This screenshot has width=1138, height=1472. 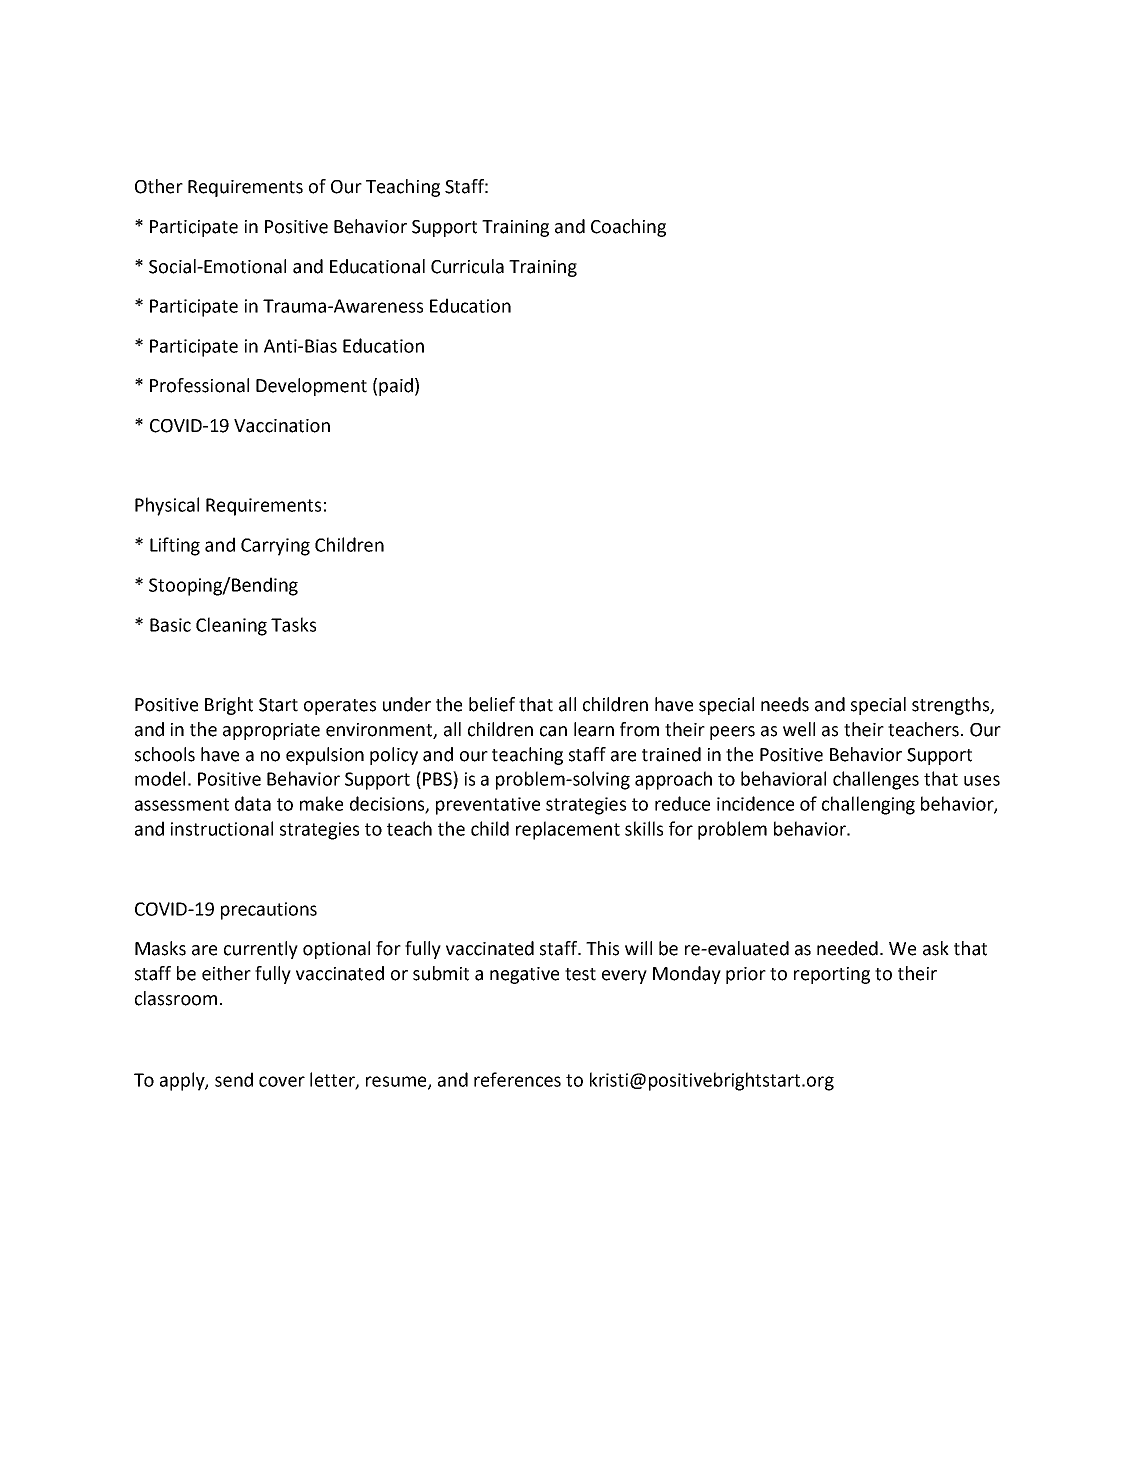 What do you see at coordinates (231, 626) in the screenshot?
I see `Cleaning` at bounding box center [231, 626].
